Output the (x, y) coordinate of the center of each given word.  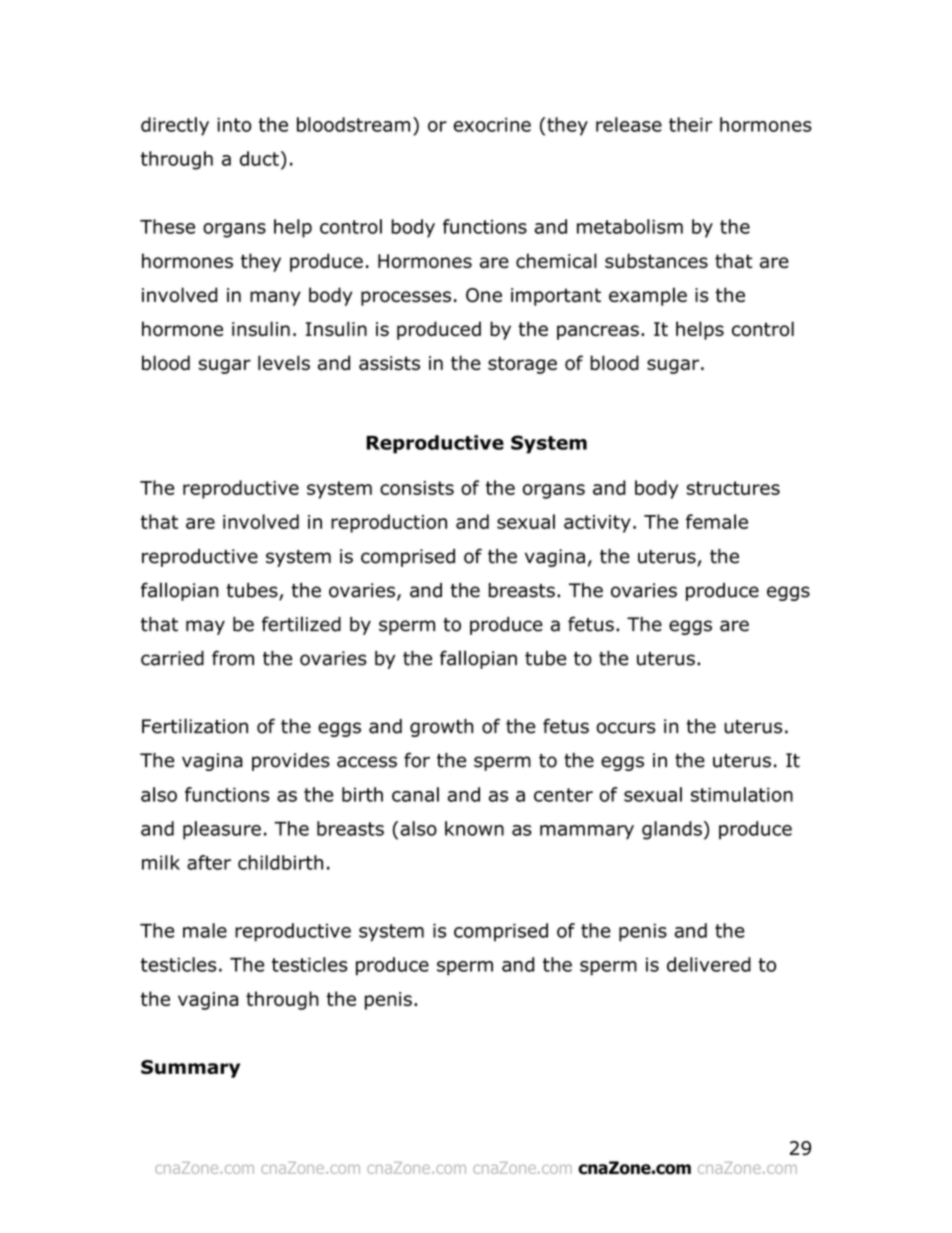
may (205, 627)
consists (417, 488)
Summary (190, 1069)
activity (597, 524)
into (234, 125)
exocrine (492, 125)
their (691, 124)
